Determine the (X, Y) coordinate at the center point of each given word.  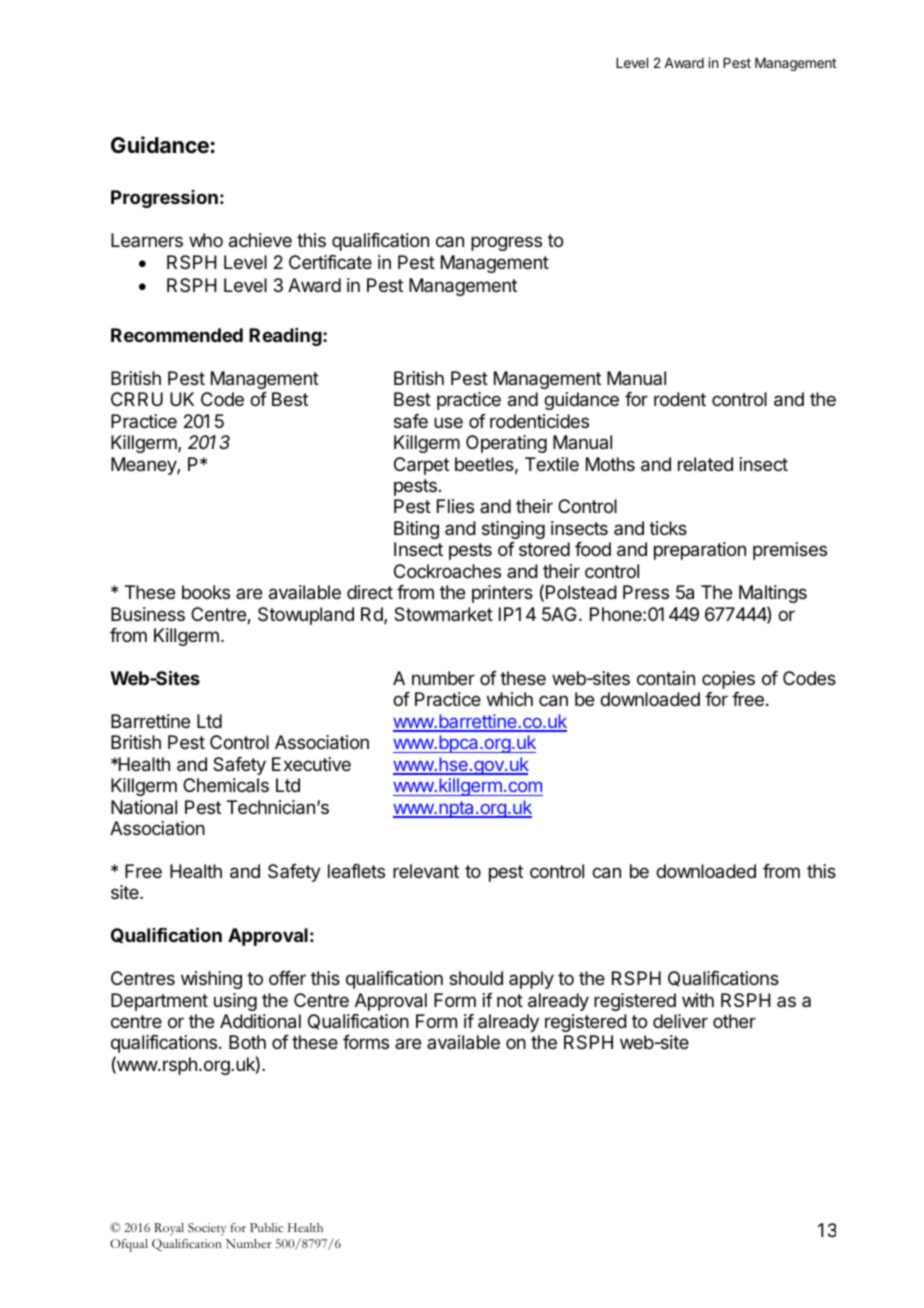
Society (207, 1229)
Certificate (330, 262)
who (206, 240)
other (734, 1021)
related (705, 464)
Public (266, 1227)
